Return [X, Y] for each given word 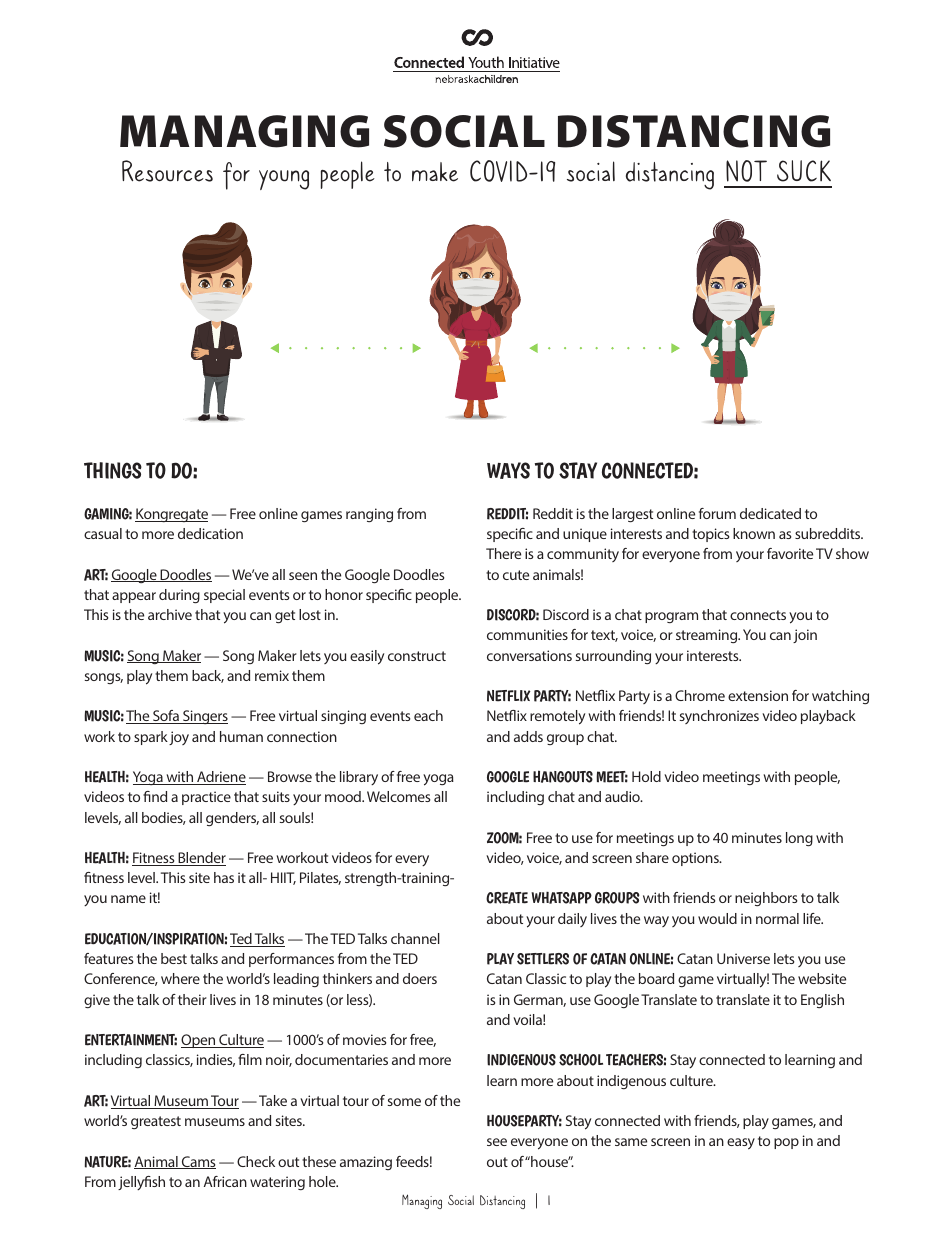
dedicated [770, 513]
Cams [198, 1162]
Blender [201, 859]
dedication [210, 533]
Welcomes [399, 796]
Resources [167, 171]
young [284, 180]
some [404, 1102]
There [503, 553]
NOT [746, 171]
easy [741, 1144]
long [799, 839]
